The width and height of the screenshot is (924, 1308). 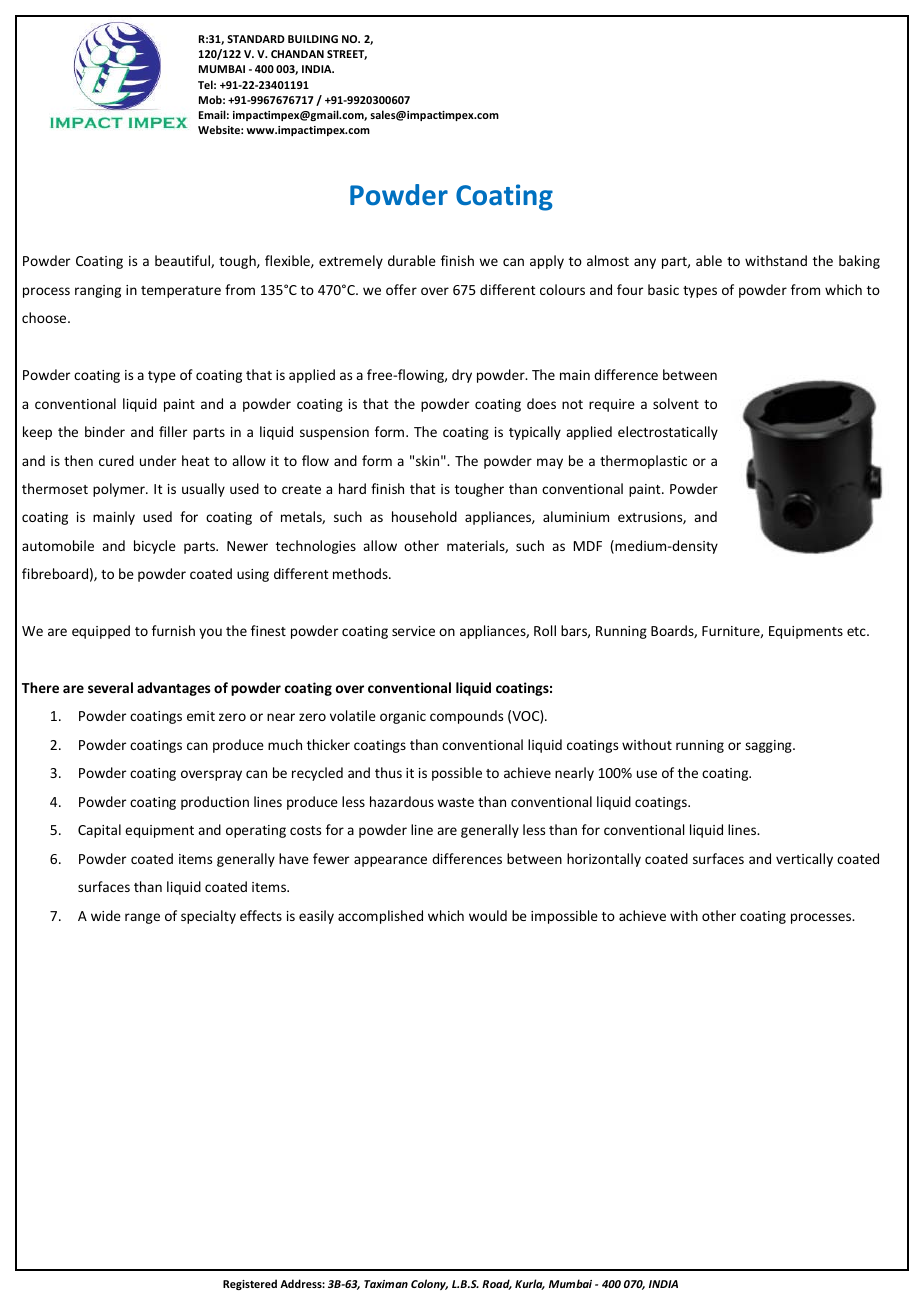 I want to click on horizontally, so click(x=604, y=860).
